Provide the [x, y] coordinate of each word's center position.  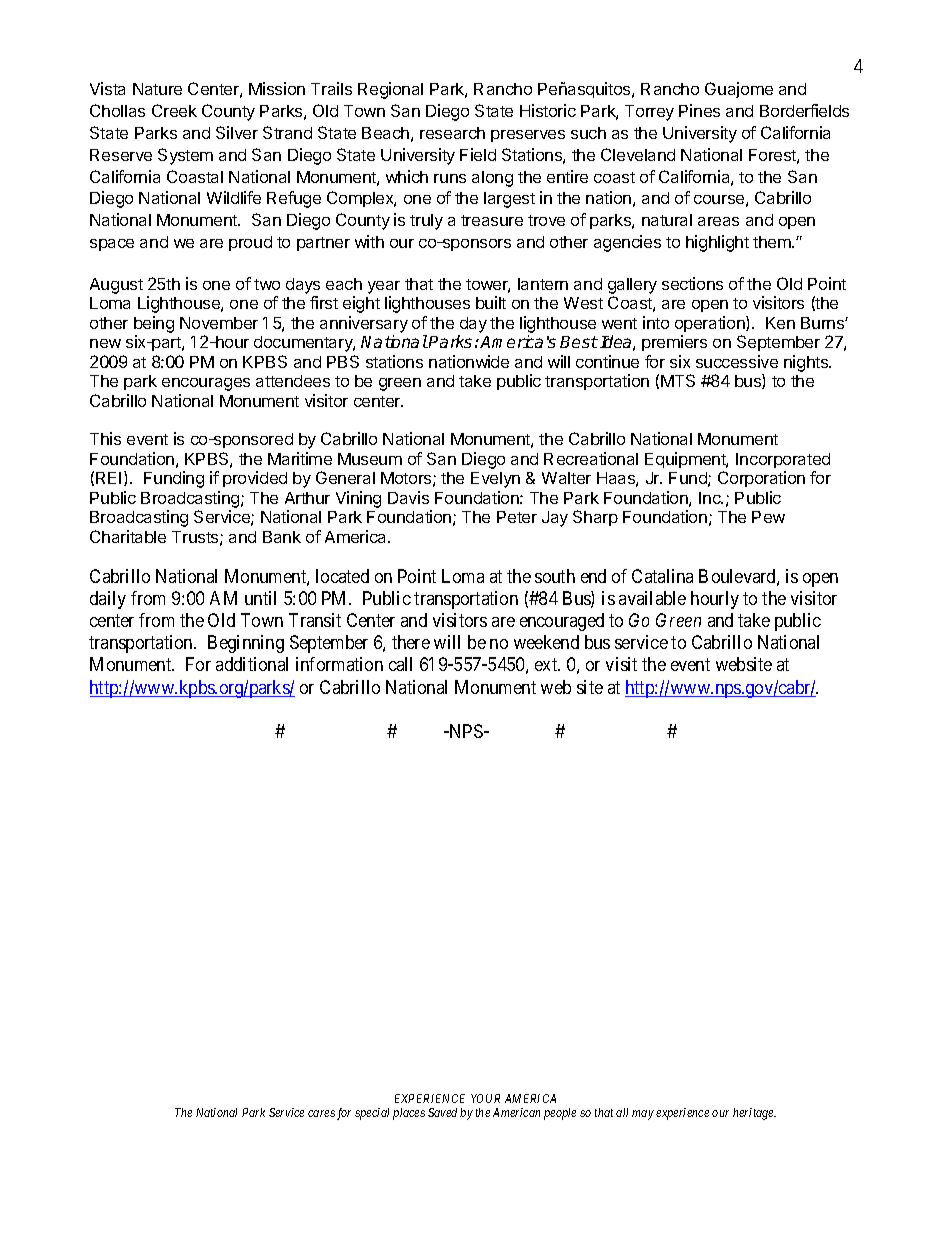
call [400, 664]
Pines [699, 110]
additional [252, 664]
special [372, 1114]
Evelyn [495, 480]
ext [547, 665]
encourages [206, 384]
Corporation [761, 479]
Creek [174, 110]
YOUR [485, 1098]
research [452, 133]
